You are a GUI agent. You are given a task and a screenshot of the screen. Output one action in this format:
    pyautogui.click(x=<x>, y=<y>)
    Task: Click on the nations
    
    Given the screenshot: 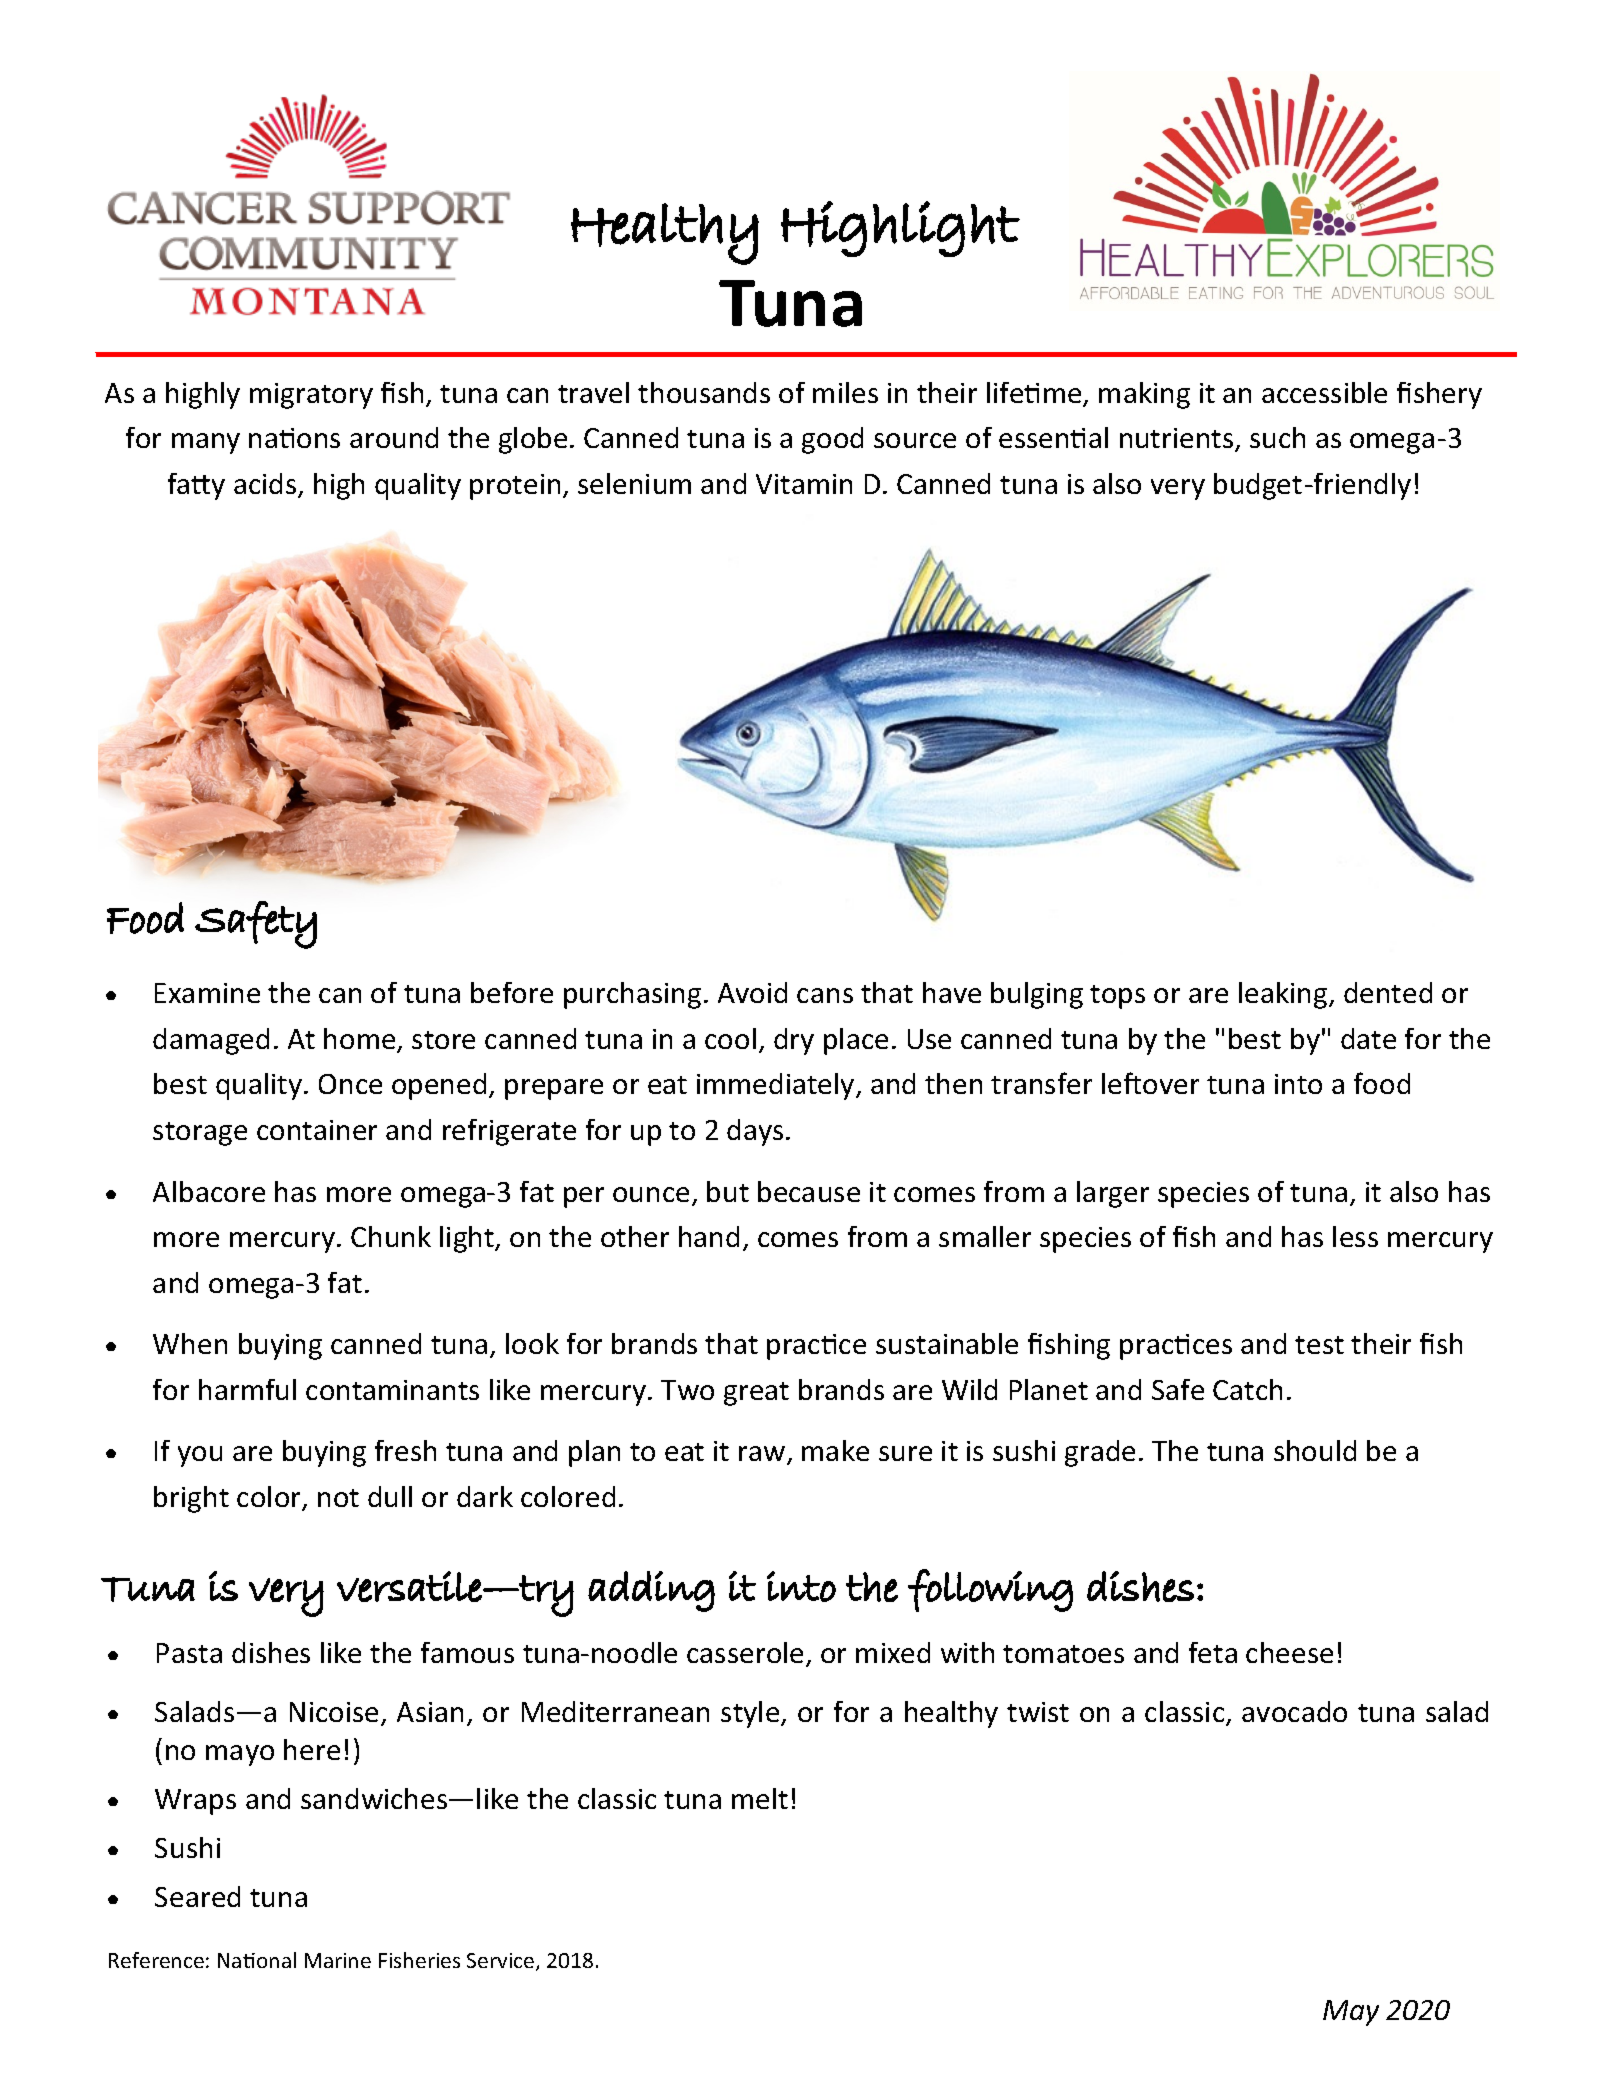 What is the action you would take?
    pyautogui.click(x=294, y=438)
